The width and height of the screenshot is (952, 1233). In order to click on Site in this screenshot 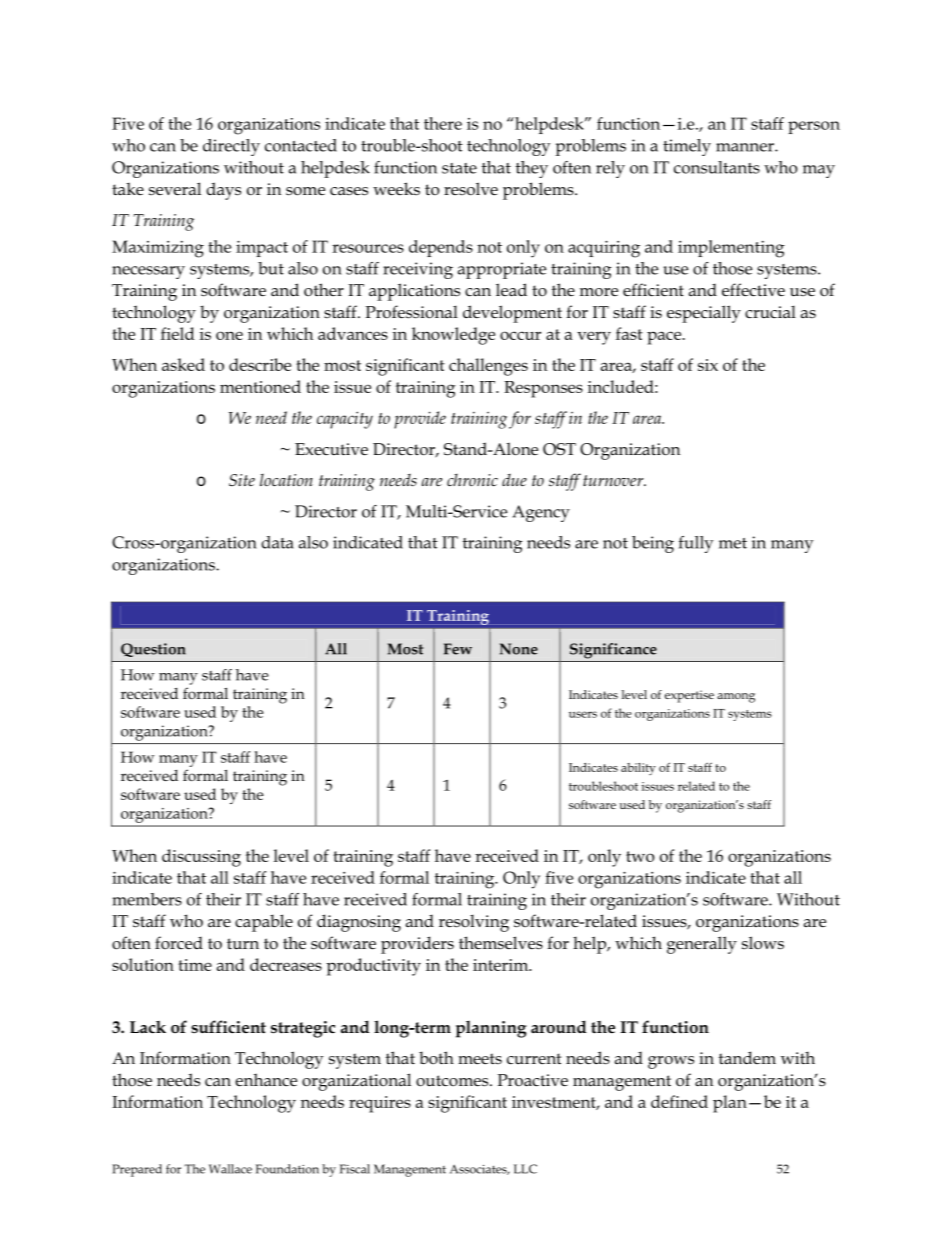, I will do `click(242, 480)`.
